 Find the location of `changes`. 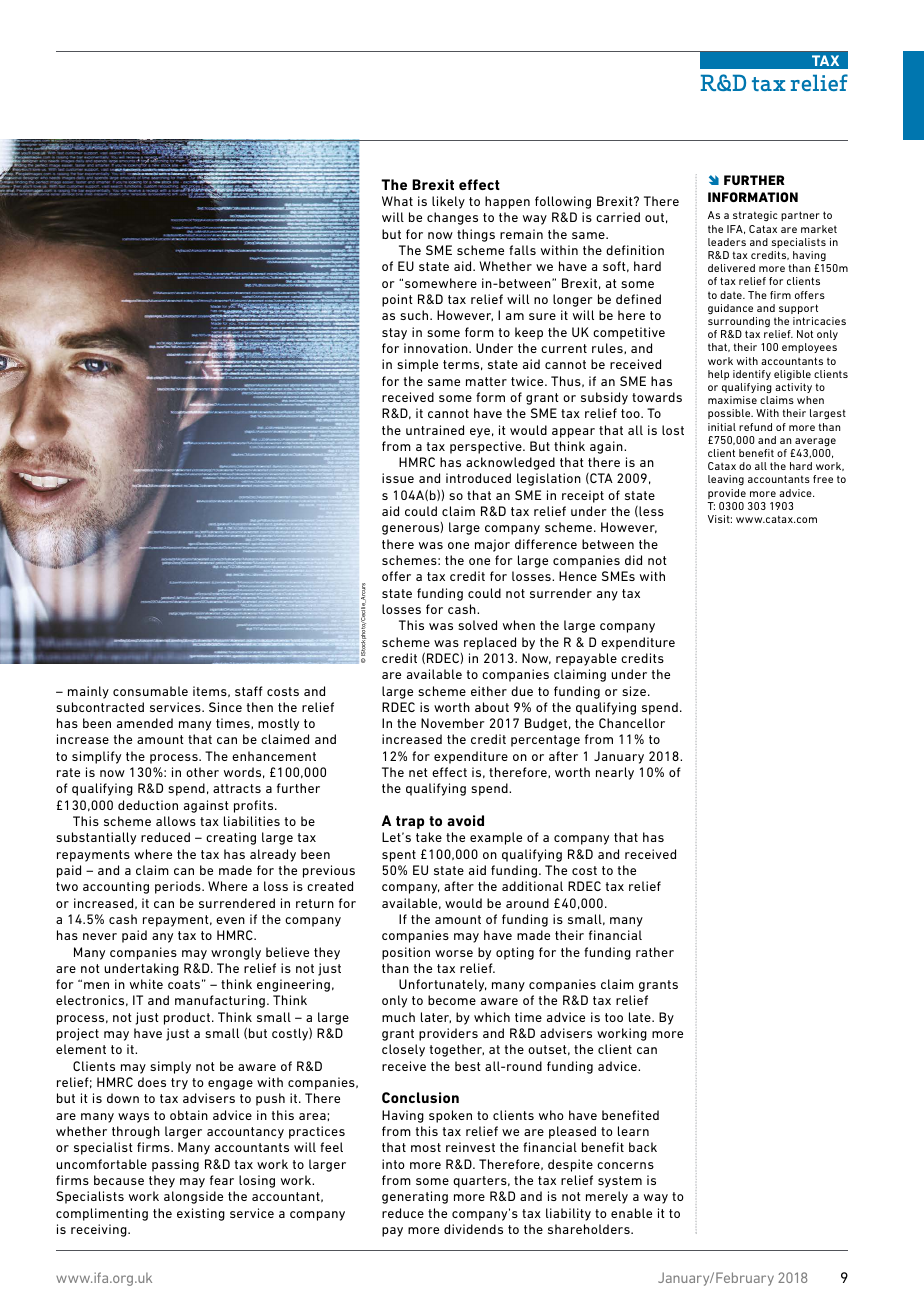

changes is located at coordinates (452, 218).
